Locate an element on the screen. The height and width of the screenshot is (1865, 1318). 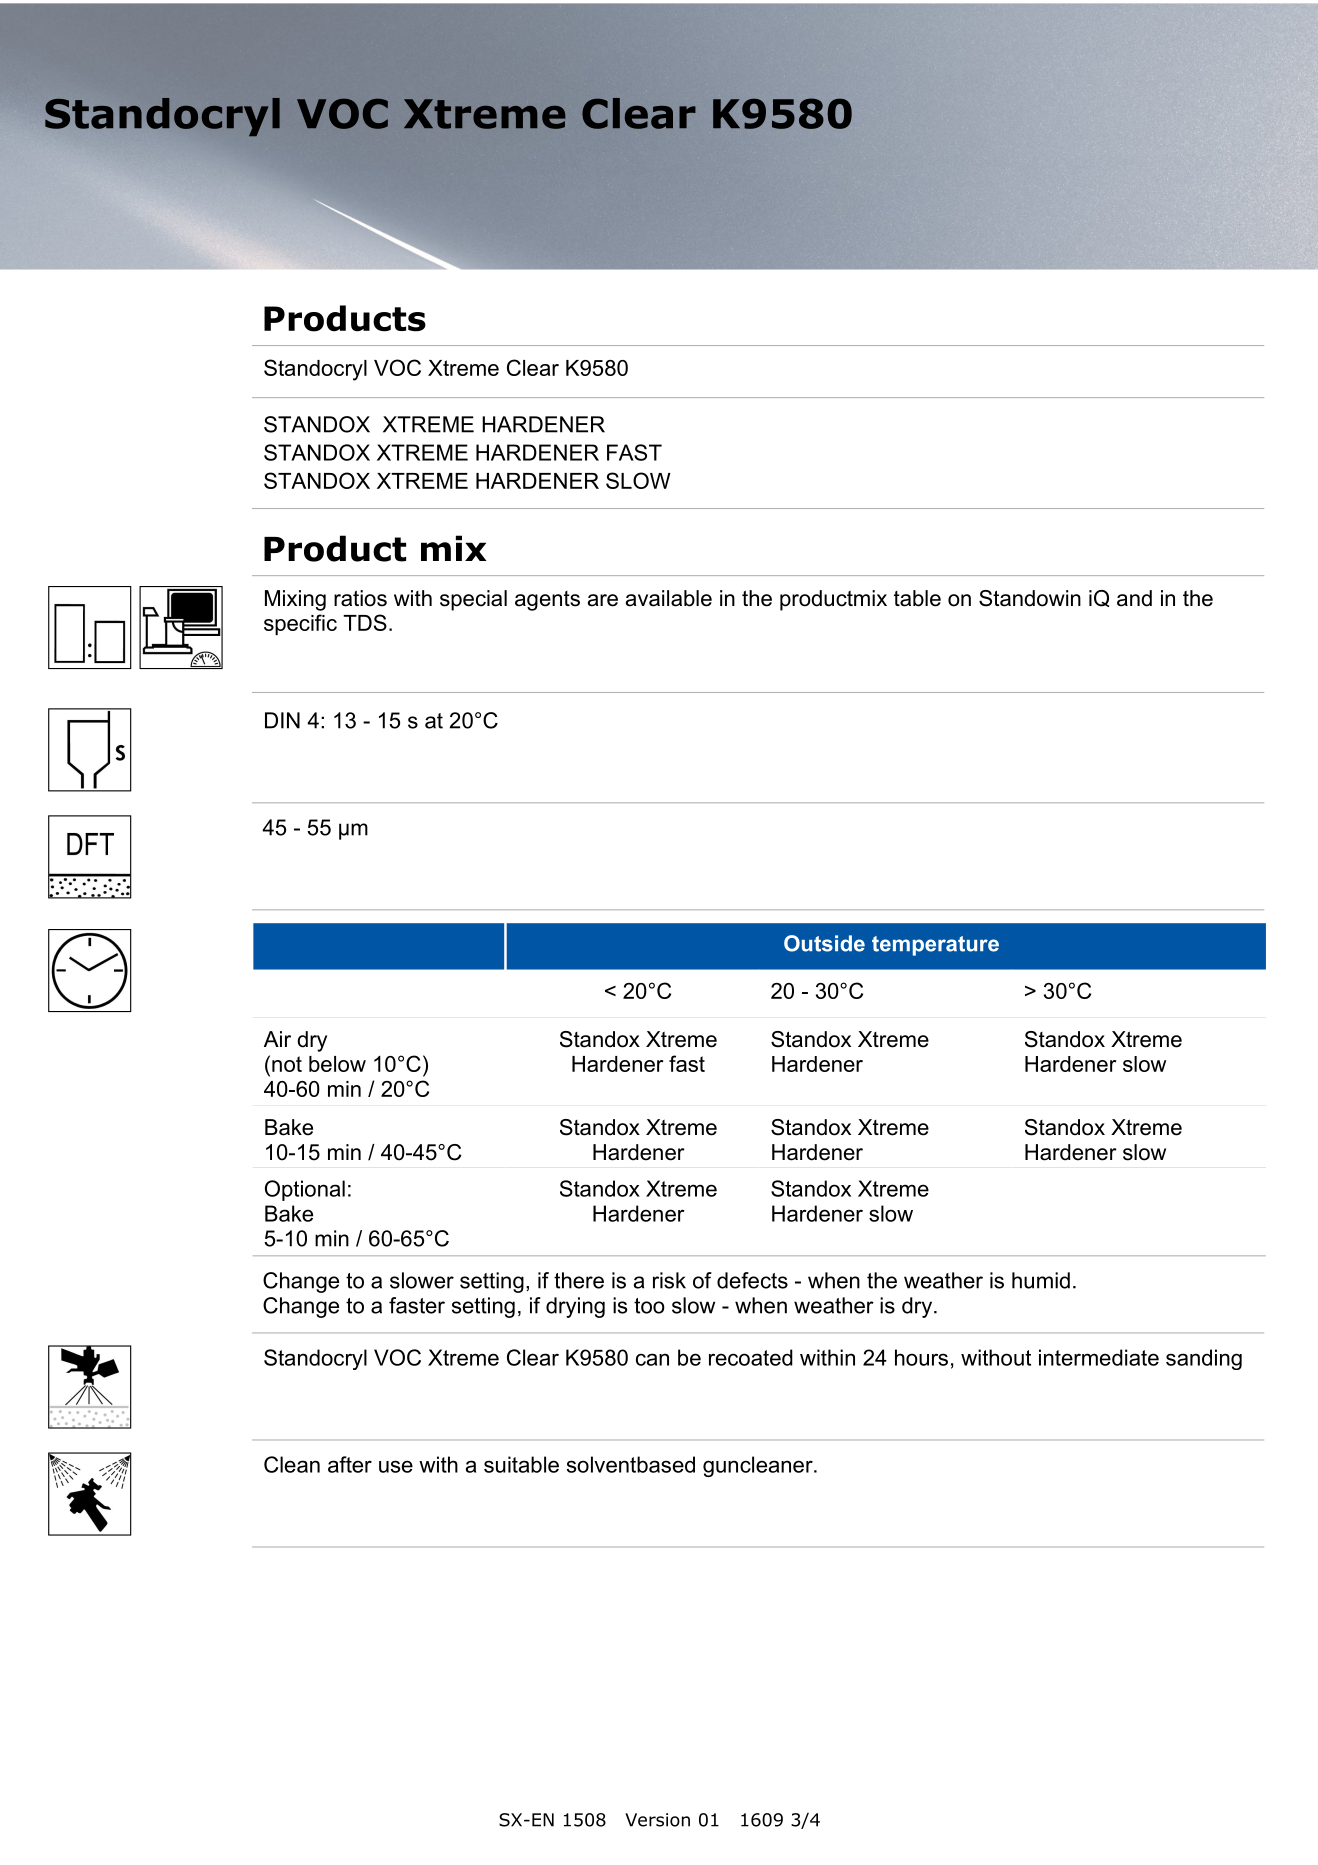
Version is located at coordinates (657, 1820).
